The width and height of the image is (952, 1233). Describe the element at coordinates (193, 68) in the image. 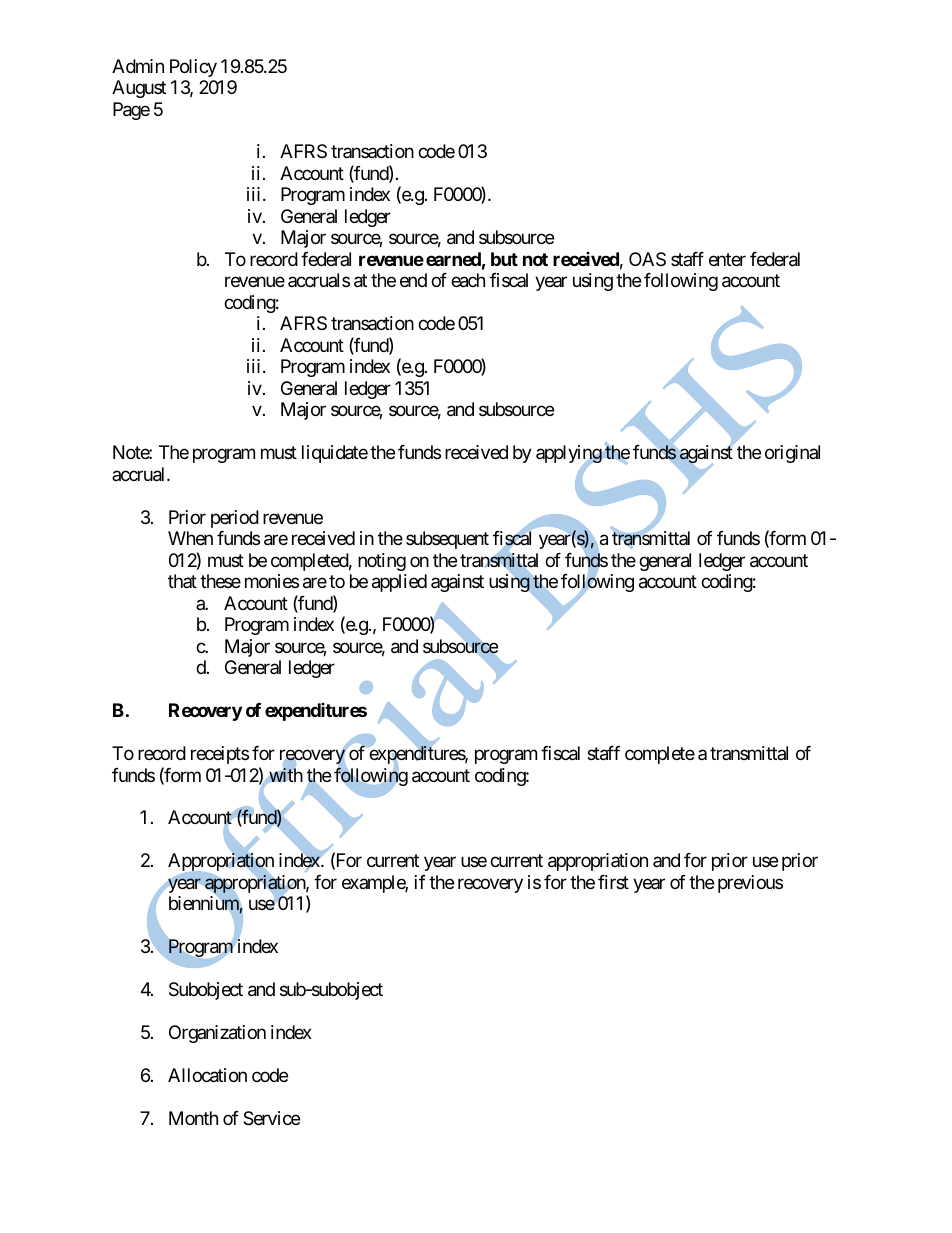

I see `Policy` at that location.
